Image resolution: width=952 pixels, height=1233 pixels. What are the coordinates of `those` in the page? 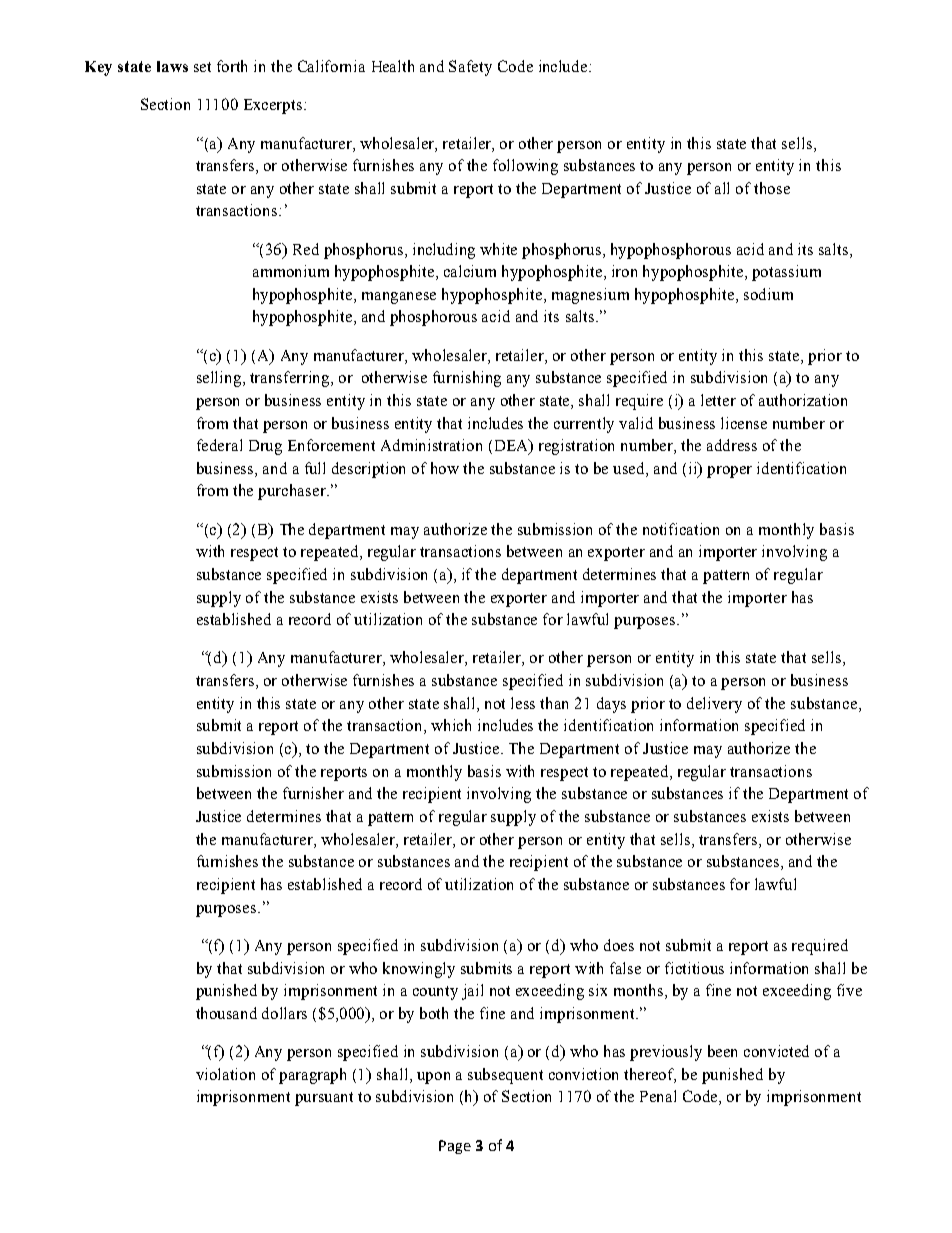 It's located at (772, 188).
